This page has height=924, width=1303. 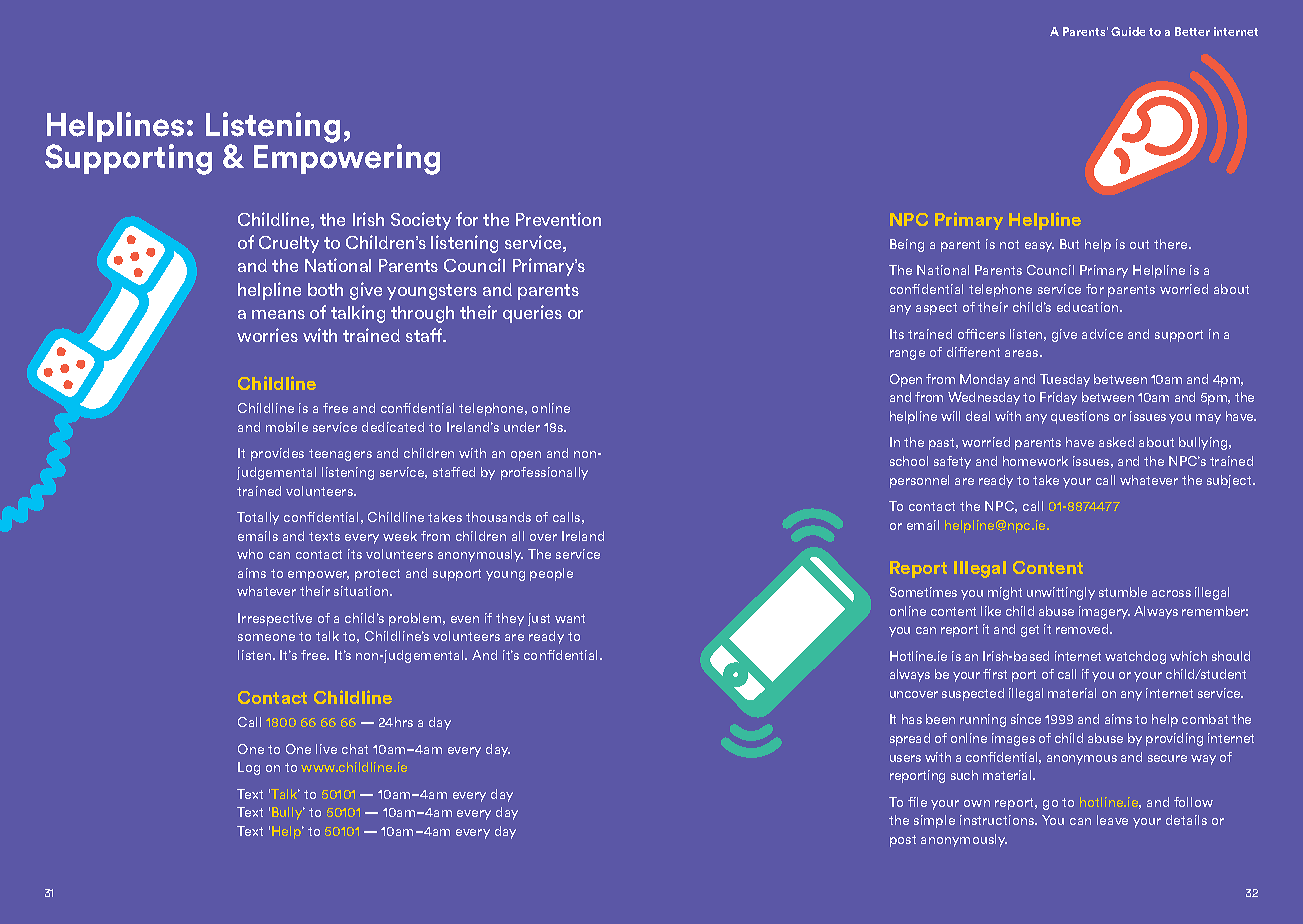 What do you see at coordinates (1116, 442) in the page?
I see `asked` at bounding box center [1116, 442].
